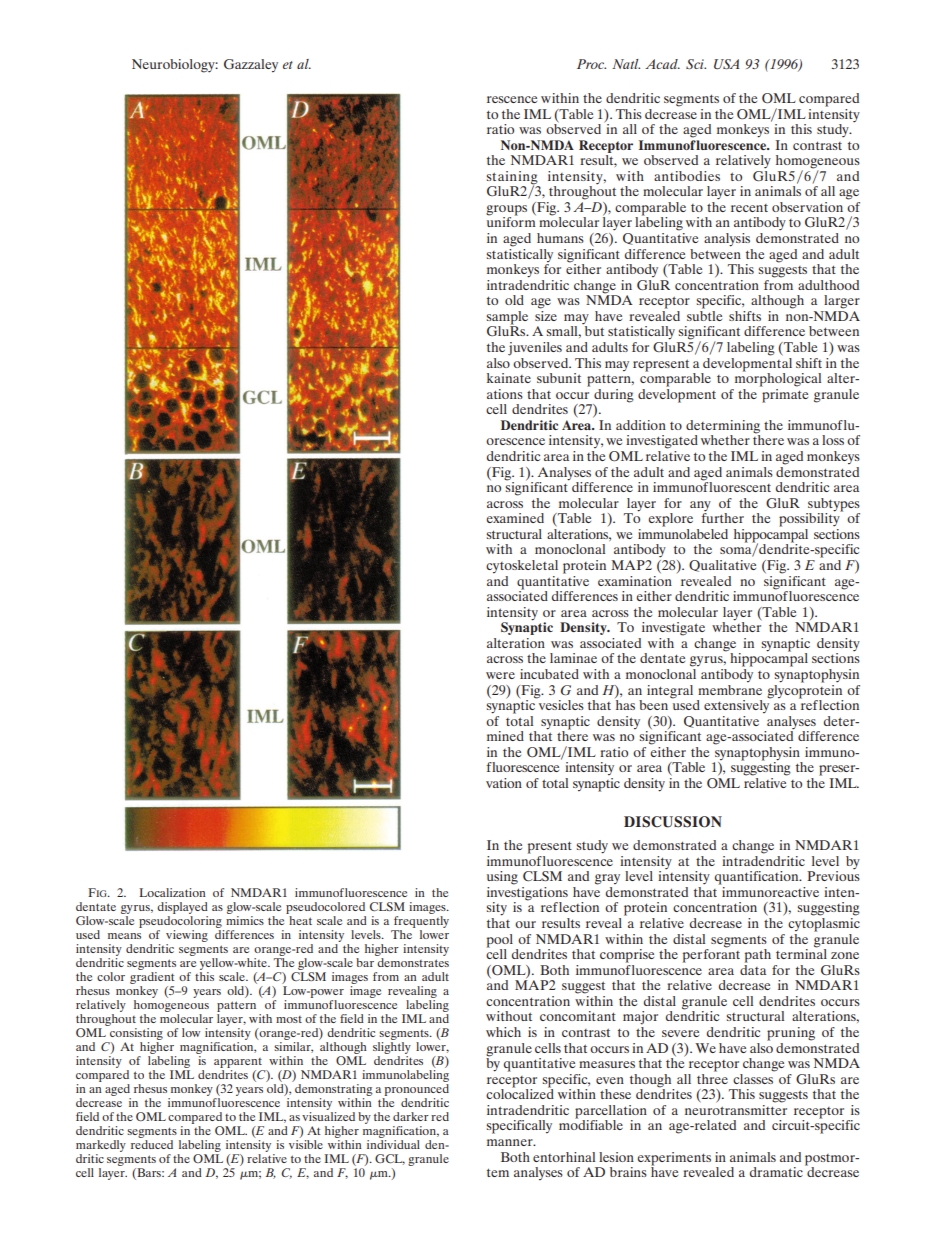  Describe the element at coordinates (522, 566) in the page. I see `cytoskeletal` at that location.
